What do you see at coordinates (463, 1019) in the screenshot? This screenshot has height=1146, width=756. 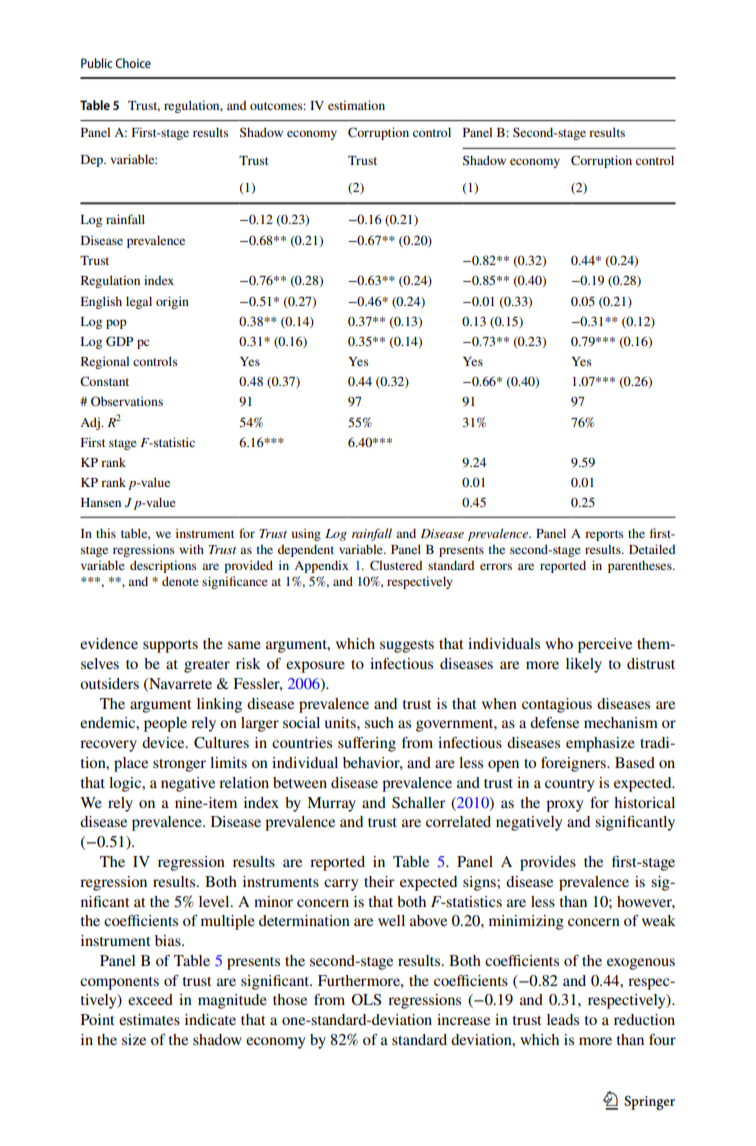 I see `increase` at bounding box center [463, 1019].
